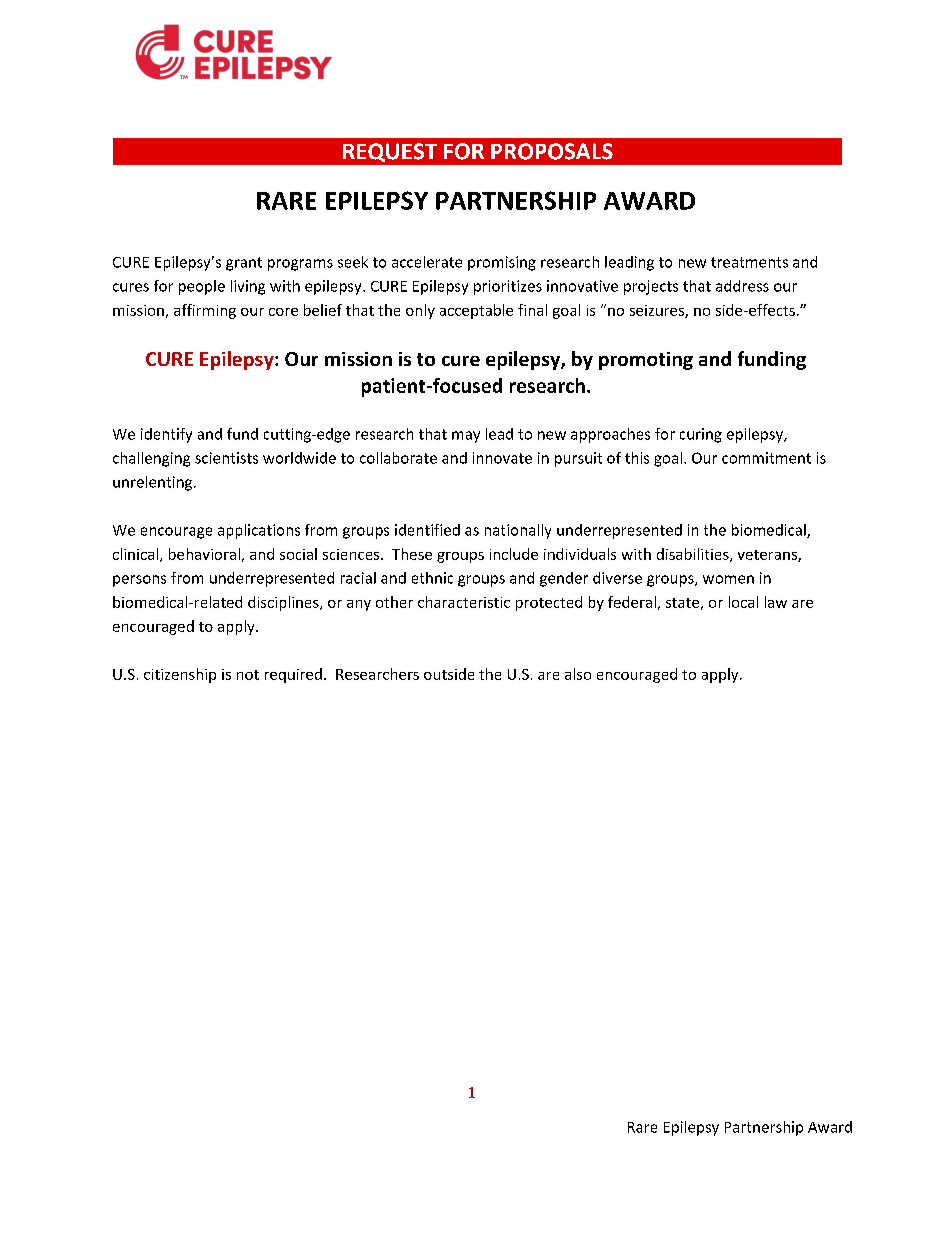  What do you see at coordinates (427, 530) in the image?
I see `identified` at bounding box center [427, 530].
